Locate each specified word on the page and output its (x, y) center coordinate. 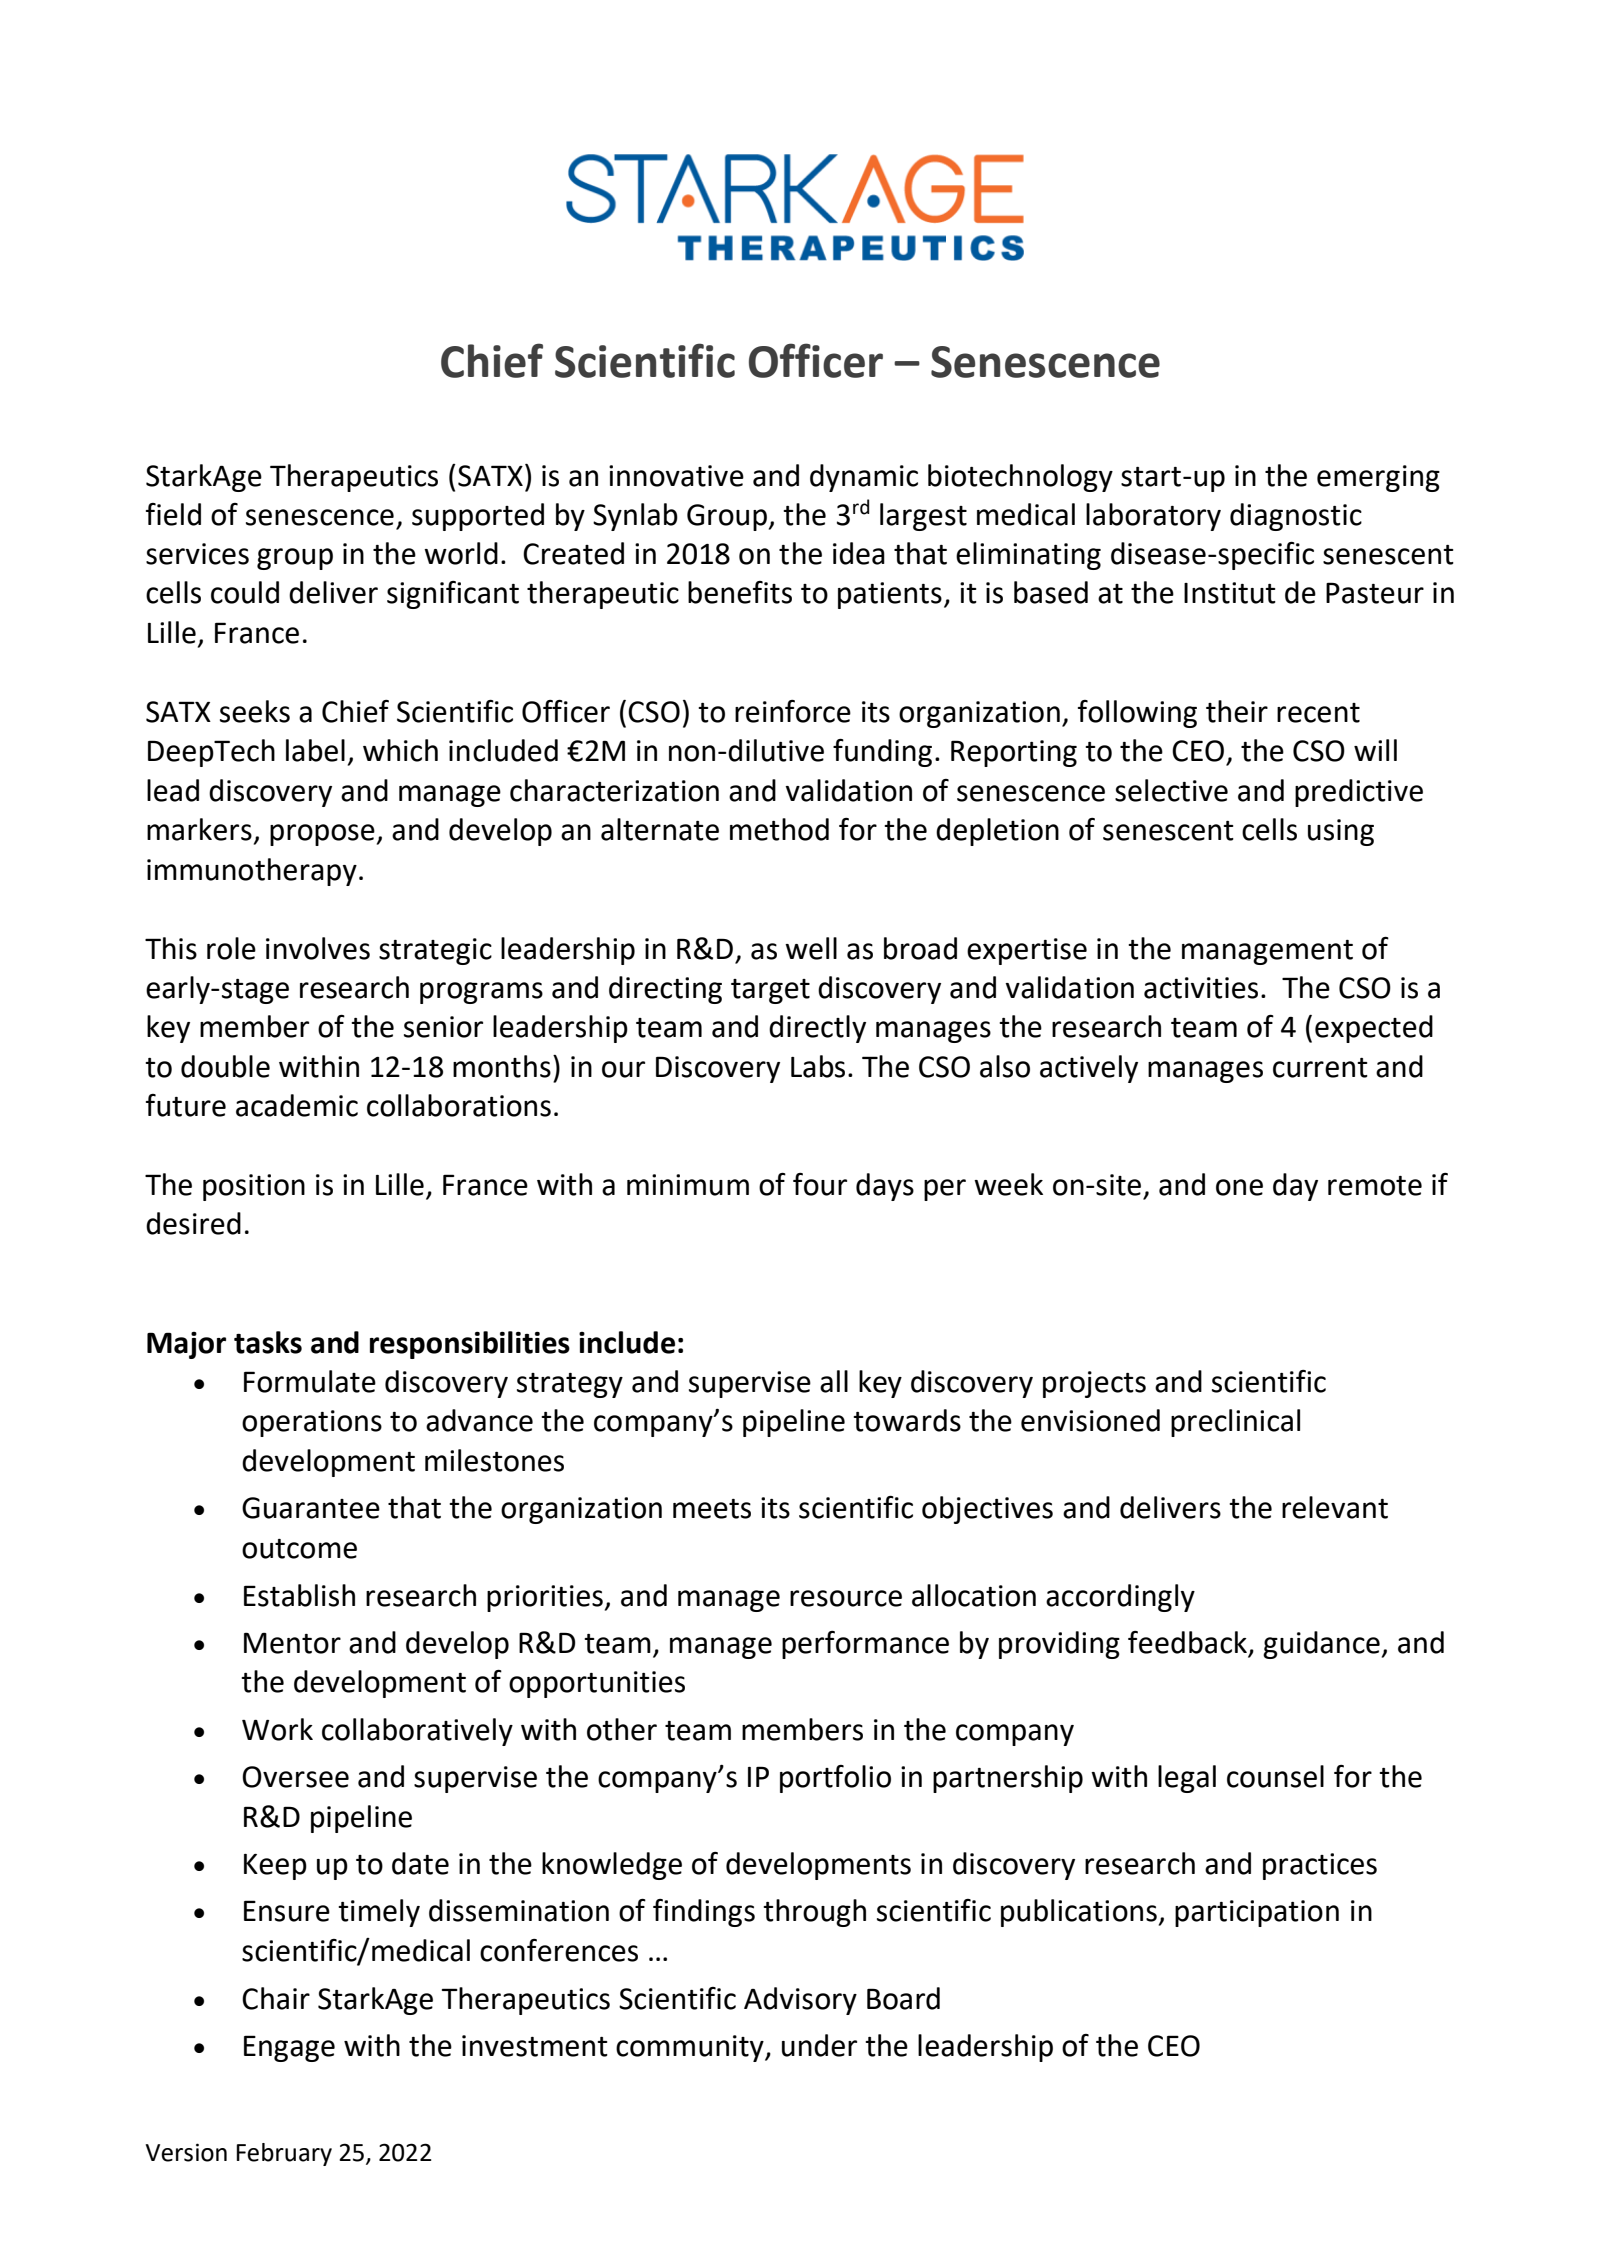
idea (859, 553)
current (1320, 1068)
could (245, 592)
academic (297, 1105)
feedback (1188, 1643)
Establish (299, 1595)
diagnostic (1296, 517)
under (819, 2045)
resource (846, 1598)
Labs (818, 1066)
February (284, 2154)
